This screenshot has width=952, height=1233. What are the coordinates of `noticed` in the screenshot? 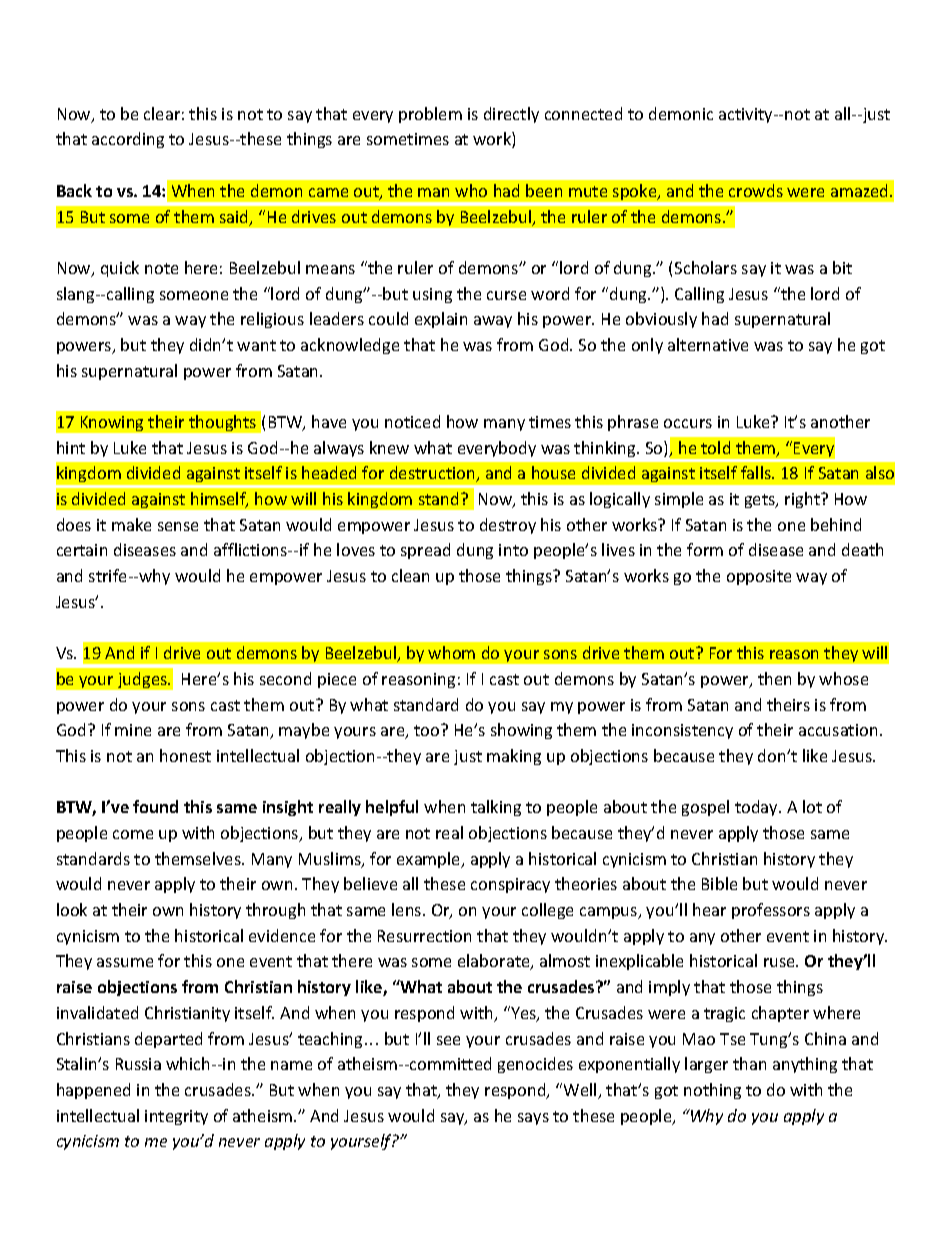 It's located at (412, 421).
